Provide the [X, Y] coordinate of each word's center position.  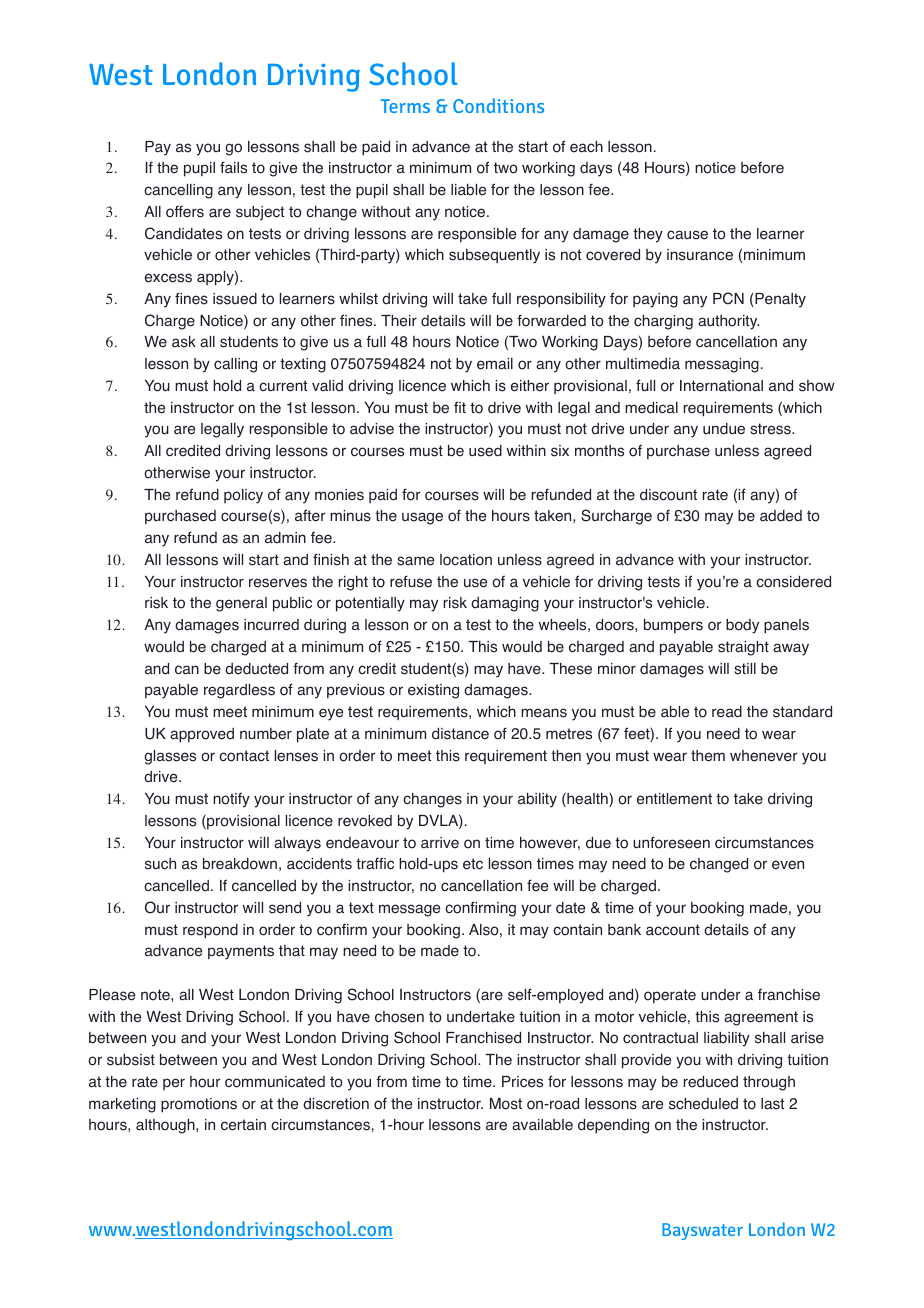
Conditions [498, 105]
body [742, 626]
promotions [199, 1105]
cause [687, 235]
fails [233, 167]
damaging [505, 604]
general [241, 604]
